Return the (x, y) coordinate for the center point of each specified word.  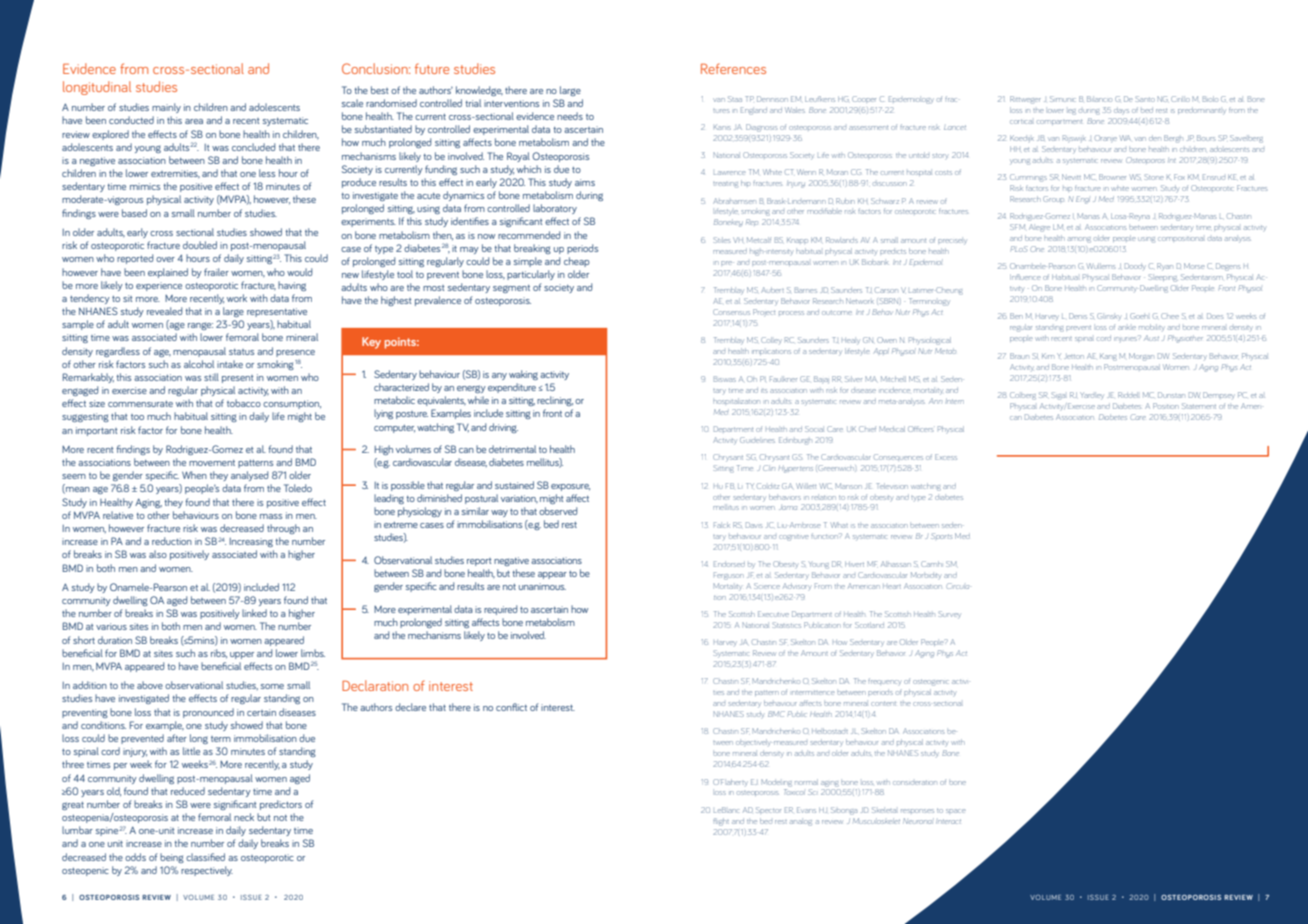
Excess (946, 457)
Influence (1025, 277)
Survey (950, 615)
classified (205, 857)
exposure (570, 487)
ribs (219, 654)
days (1121, 110)
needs (570, 116)
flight (721, 822)
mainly (166, 108)
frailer (216, 272)
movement (212, 463)
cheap (577, 262)
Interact (948, 821)
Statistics (787, 625)
